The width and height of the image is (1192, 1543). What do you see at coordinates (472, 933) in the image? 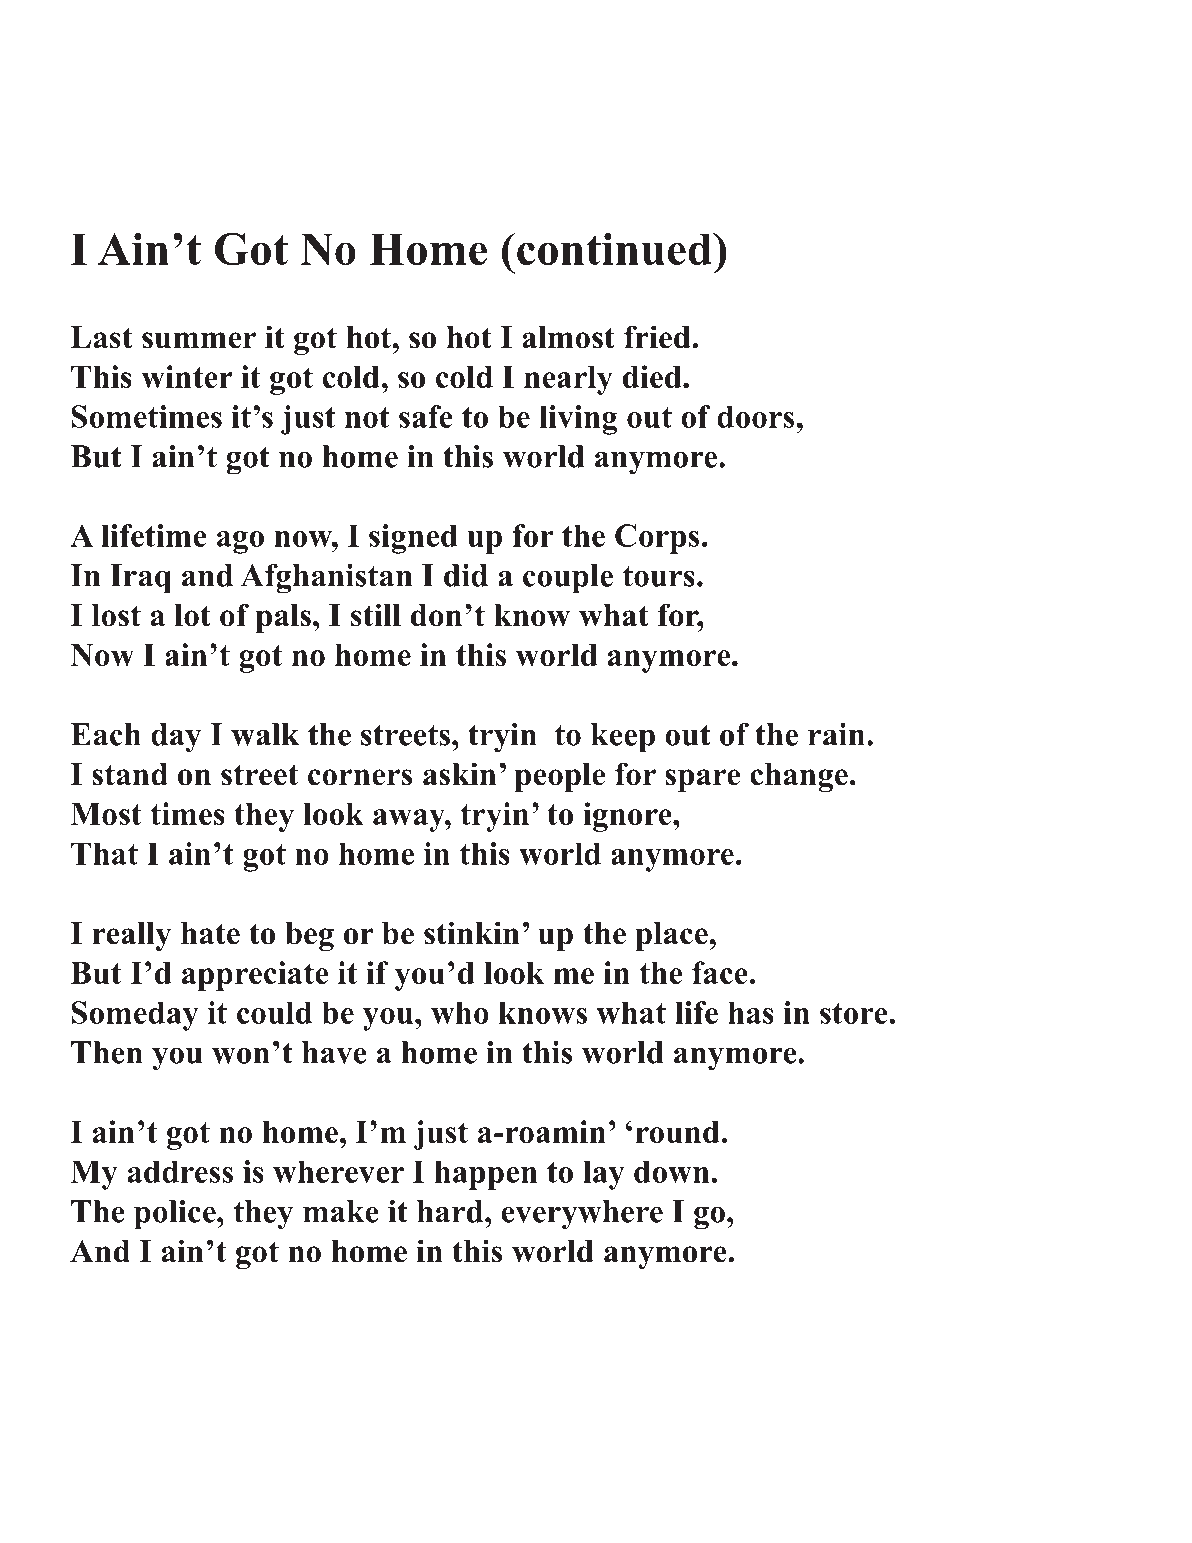
I see `stinkin` at bounding box center [472, 933].
